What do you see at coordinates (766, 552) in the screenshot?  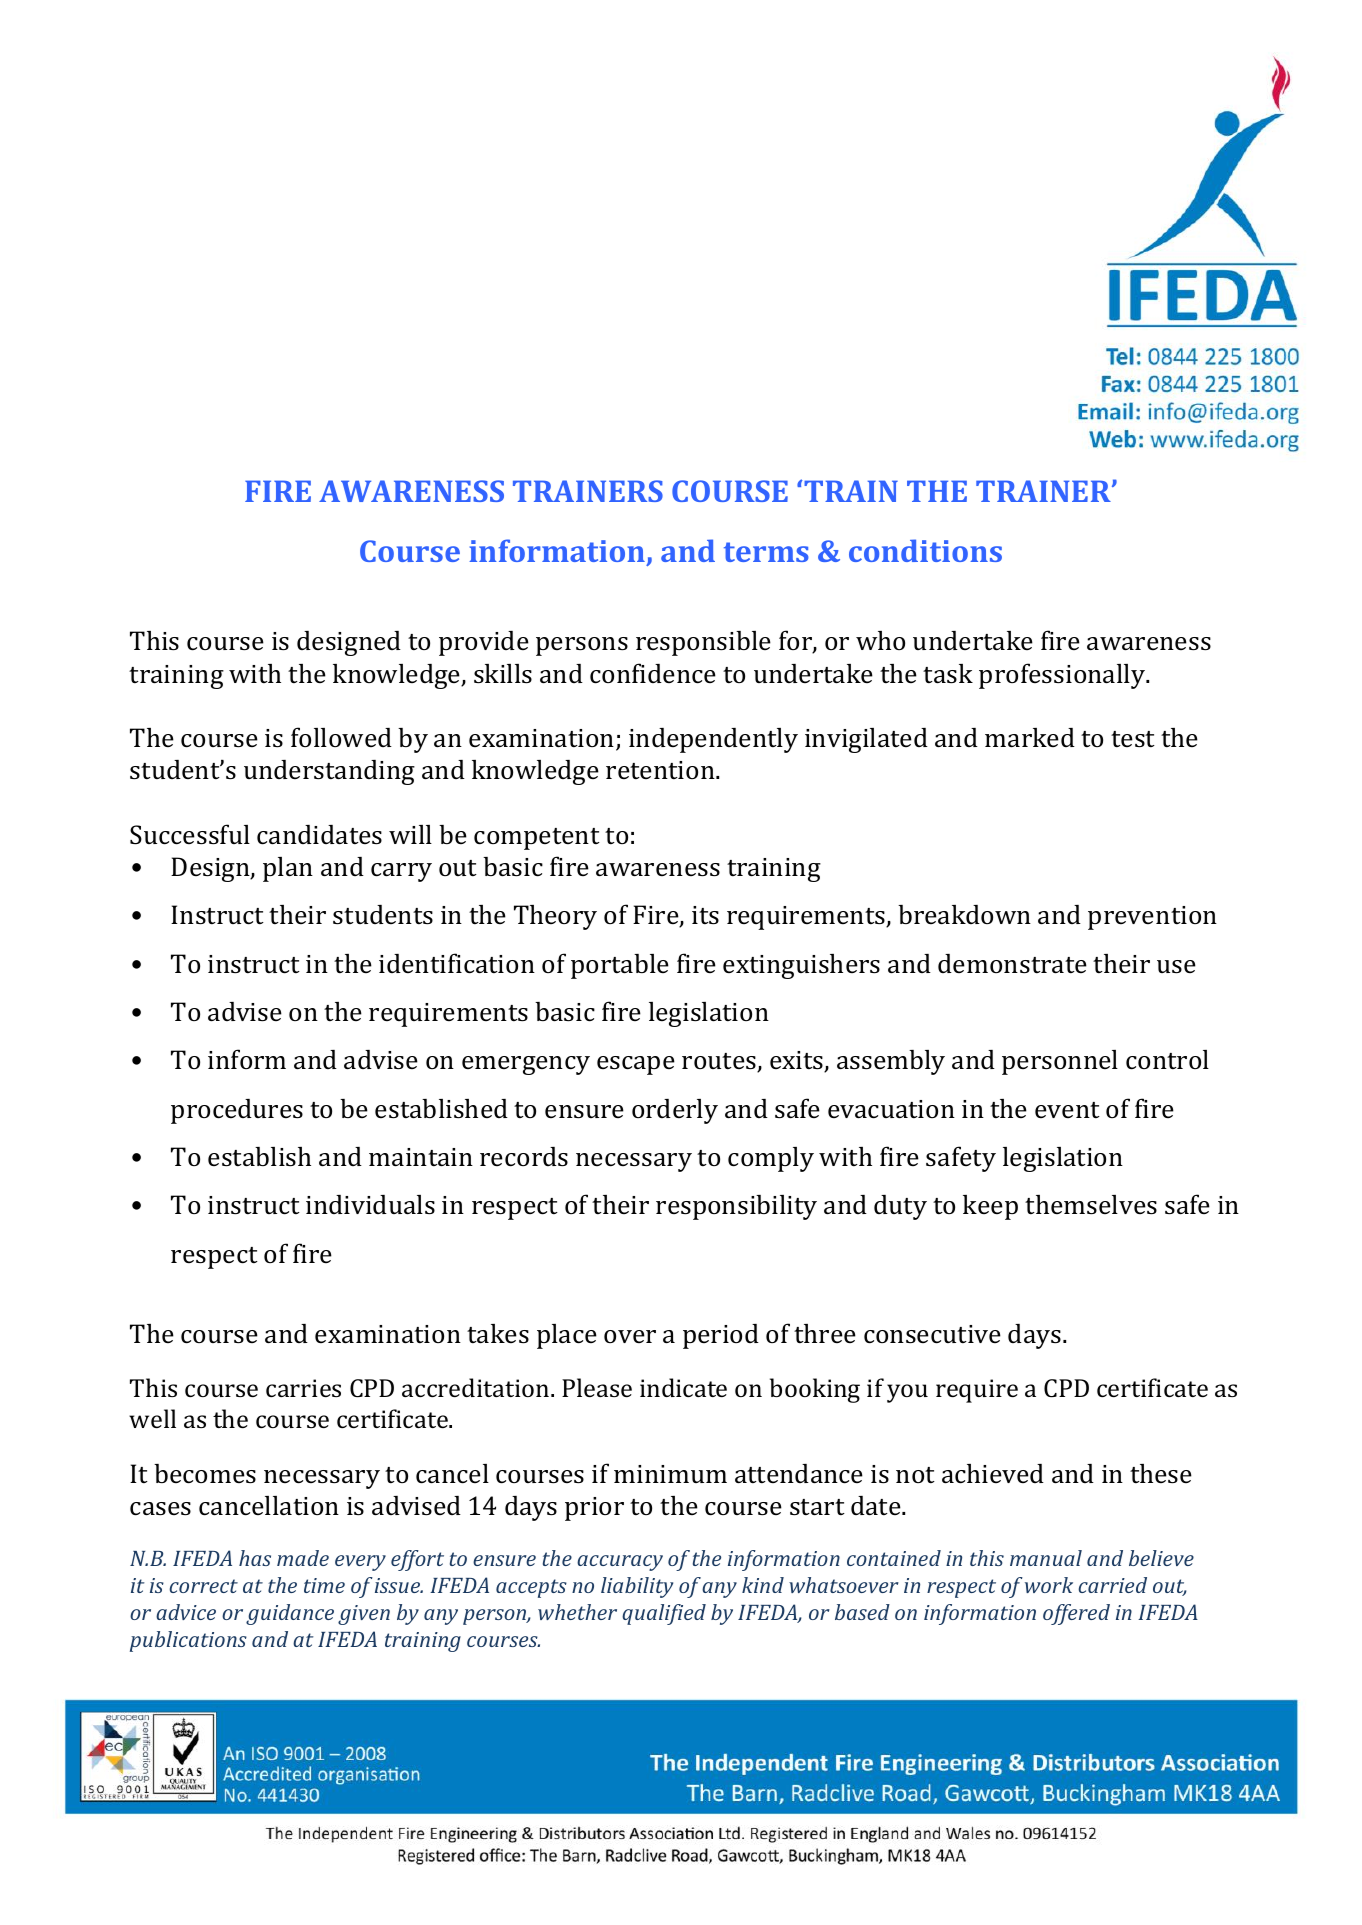 I see `terms` at bounding box center [766, 552].
